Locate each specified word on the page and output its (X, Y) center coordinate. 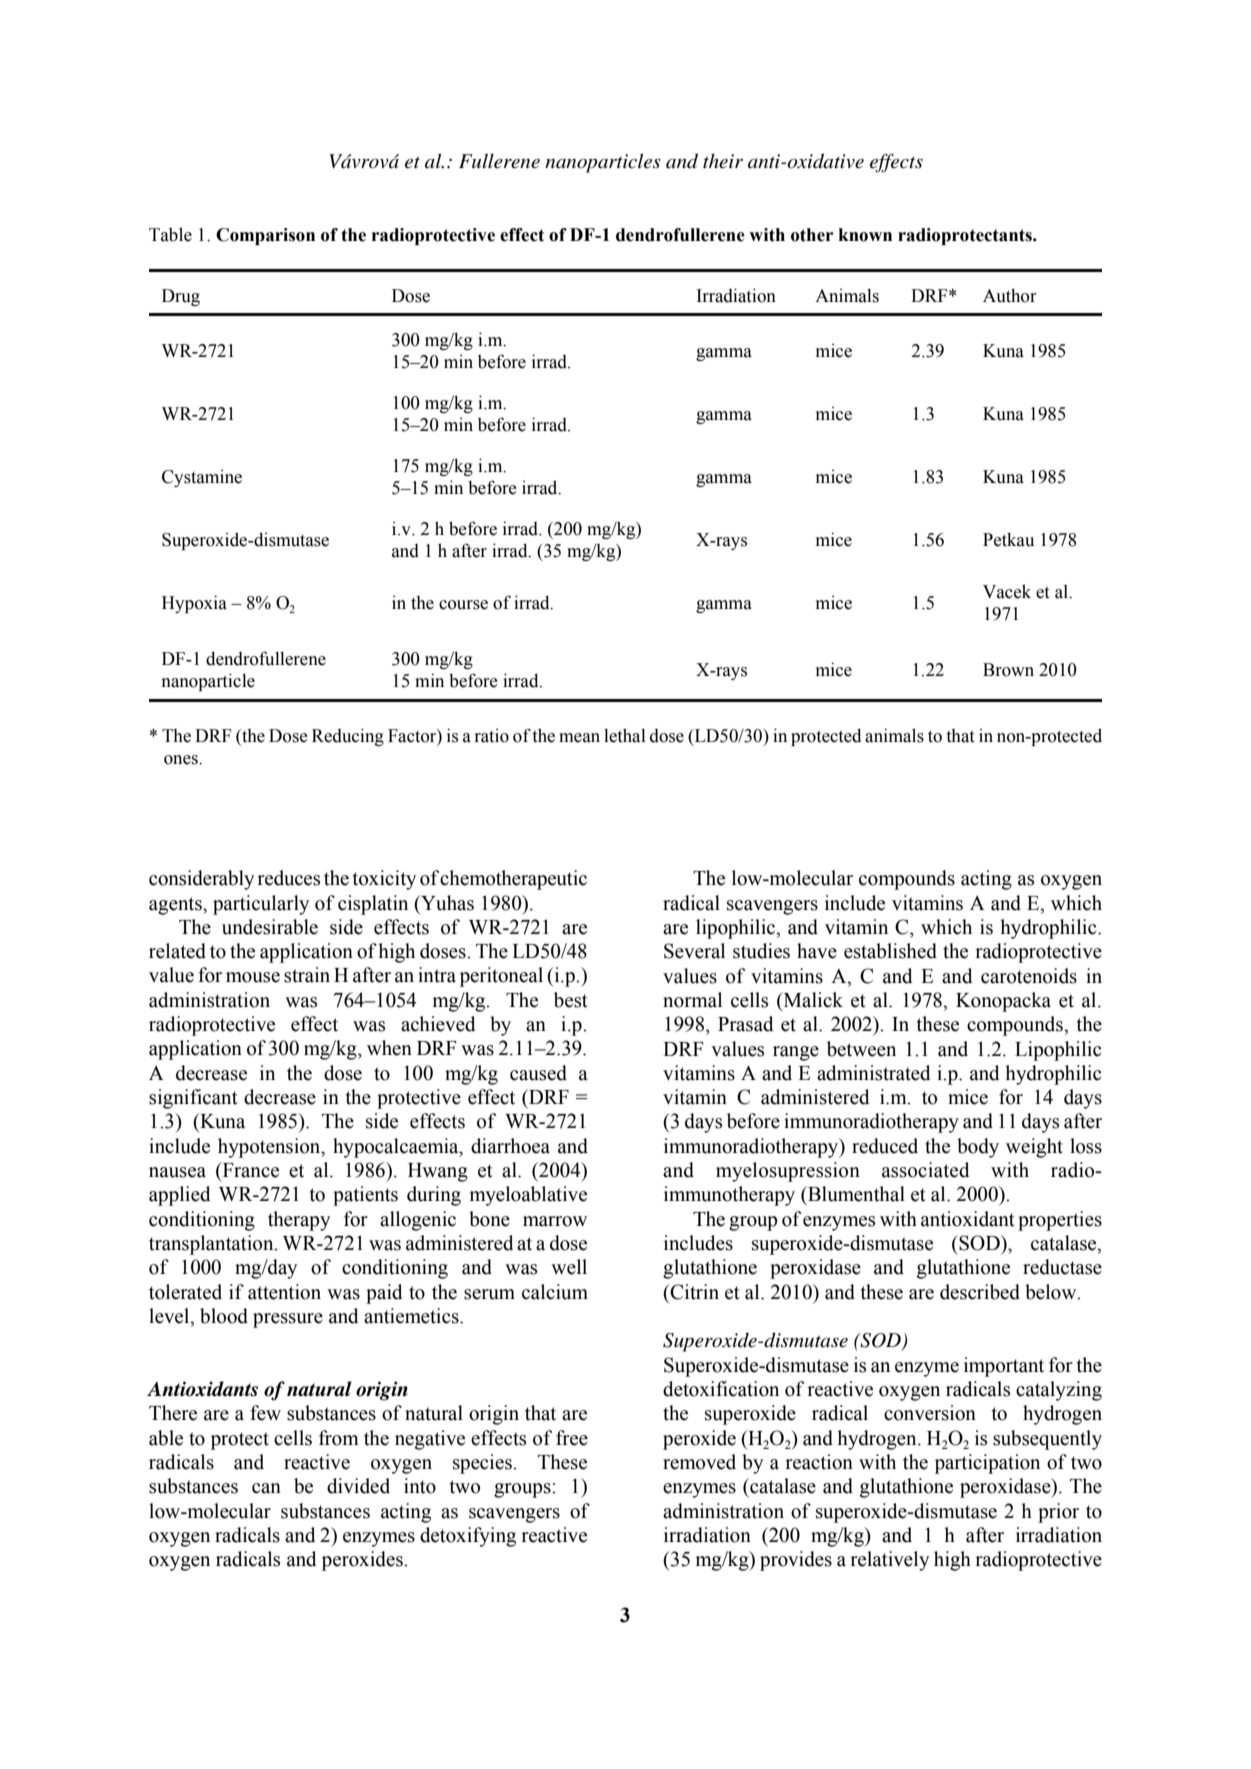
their (723, 161)
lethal (625, 735)
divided (358, 1486)
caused (538, 1073)
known (865, 235)
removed (699, 1462)
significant (193, 1099)
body (978, 1148)
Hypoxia (194, 604)
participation (987, 1464)
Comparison (265, 236)
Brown (1008, 670)
